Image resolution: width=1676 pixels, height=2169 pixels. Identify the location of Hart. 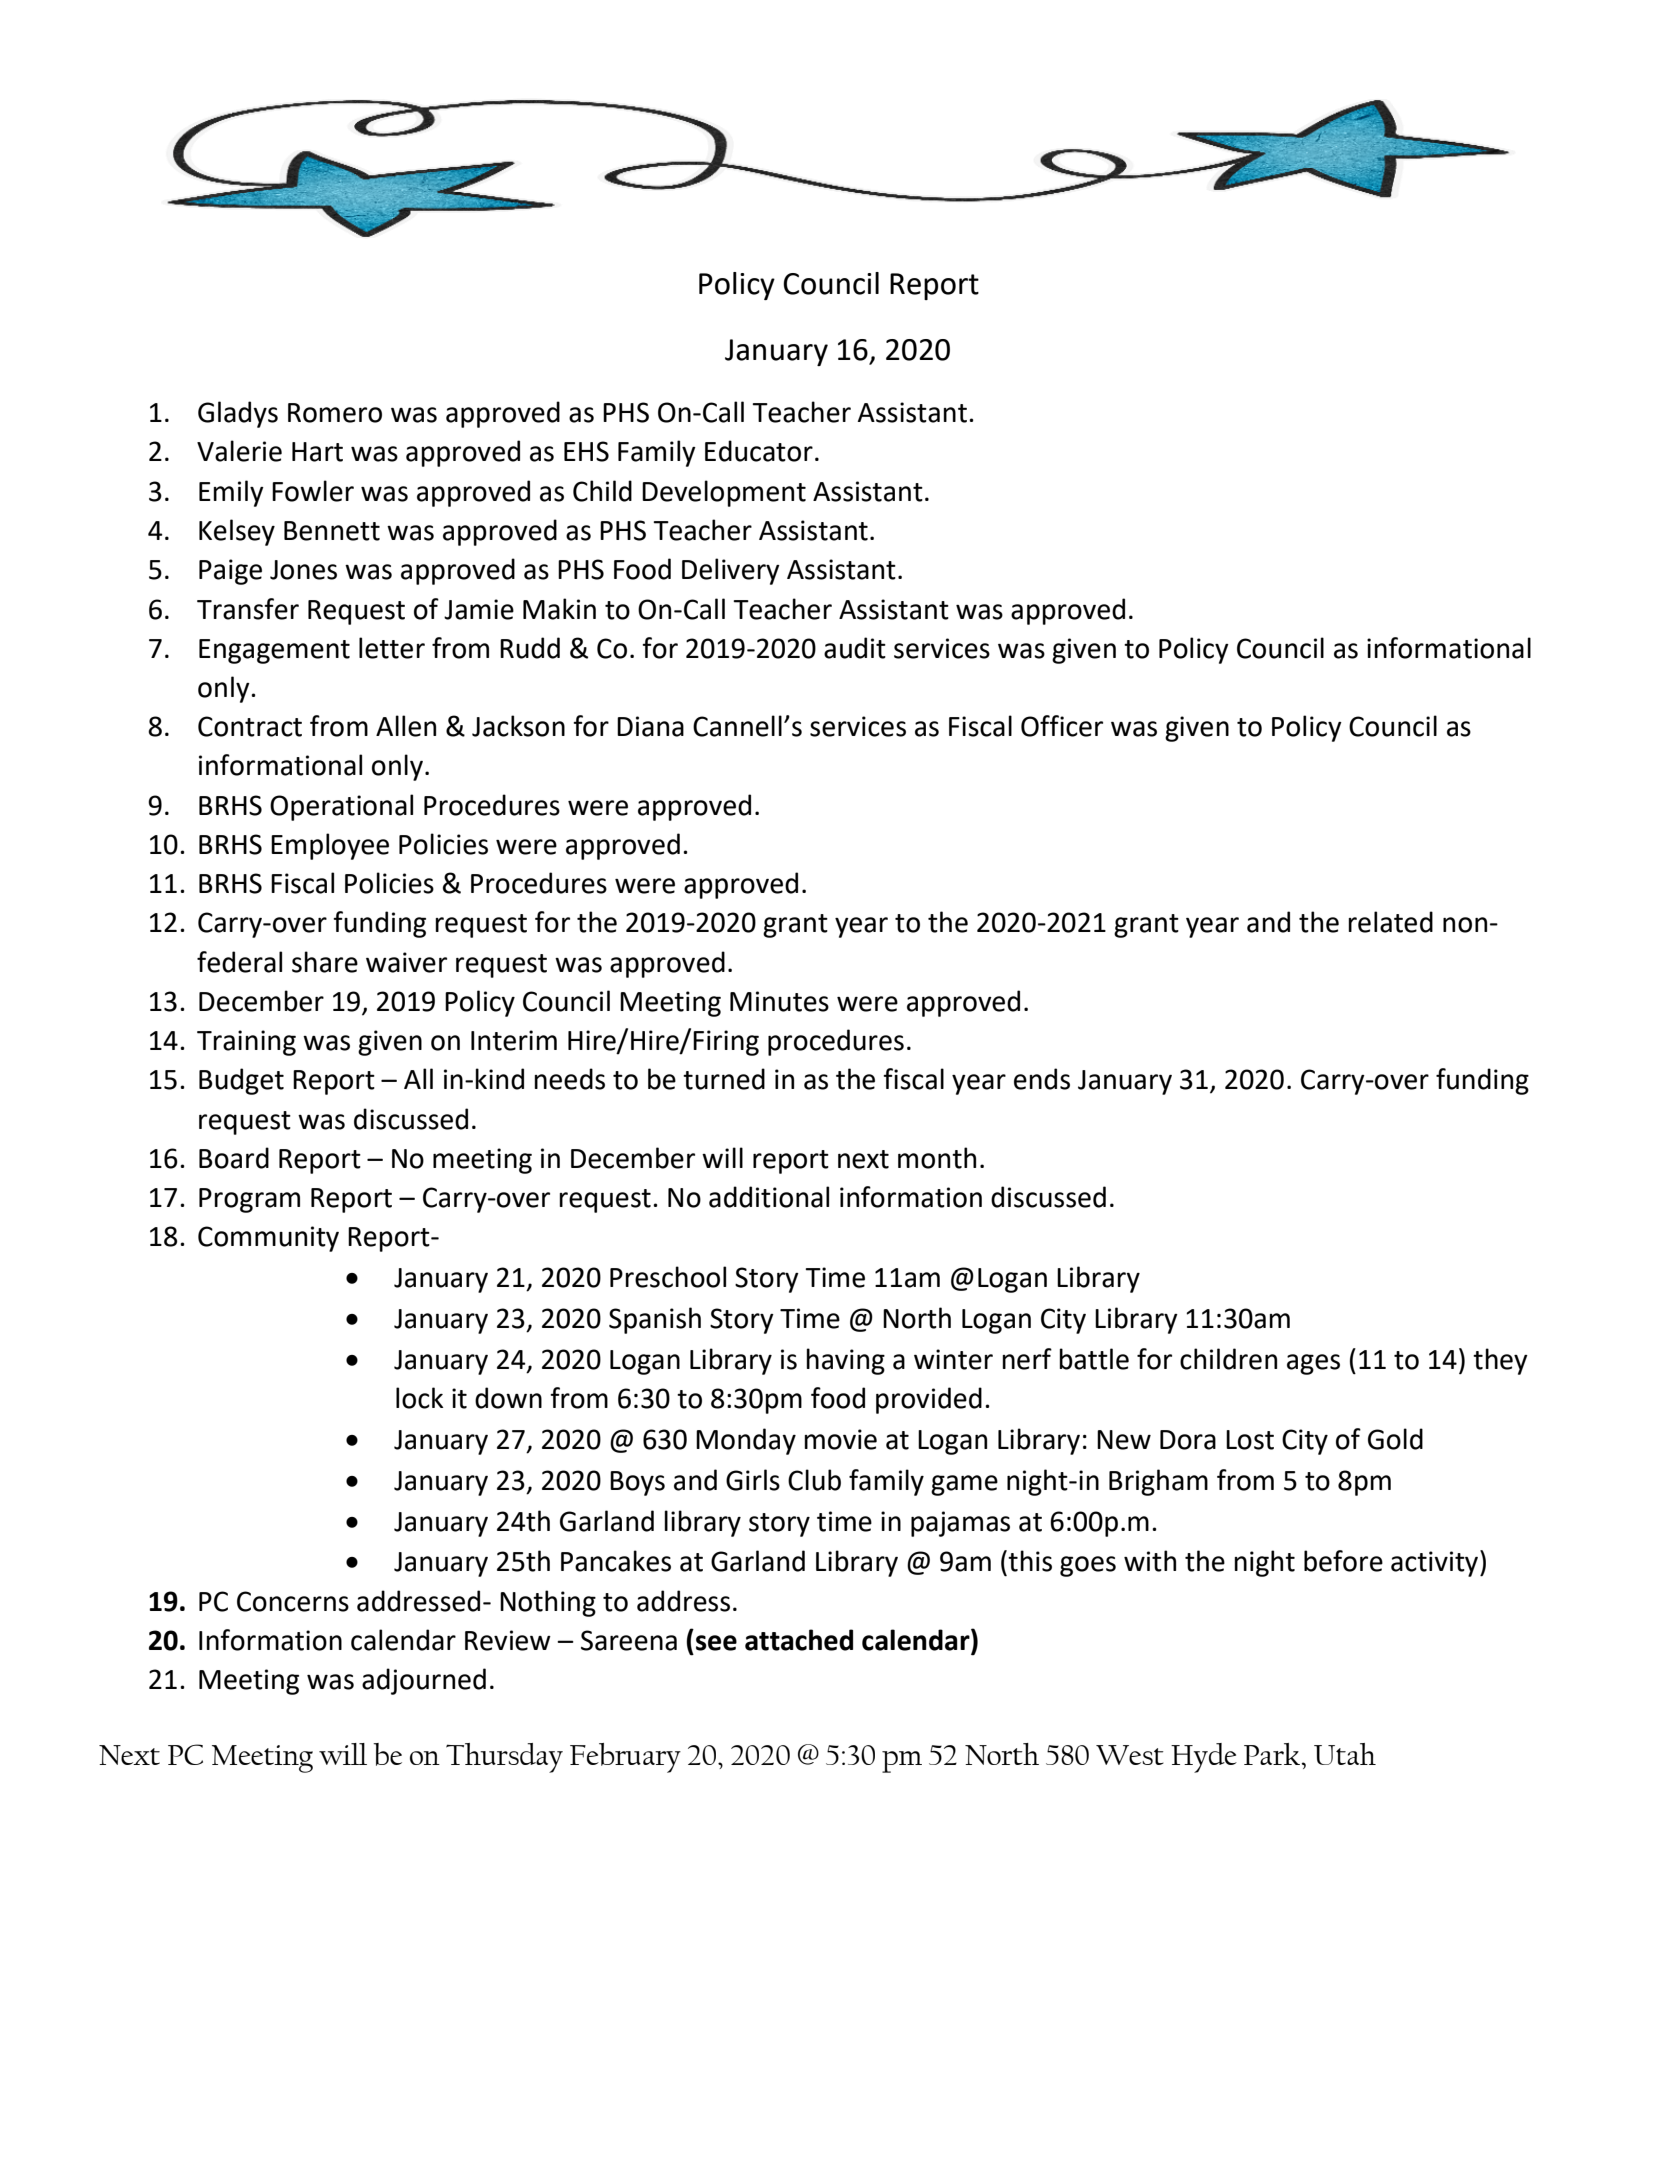
(317, 452).
